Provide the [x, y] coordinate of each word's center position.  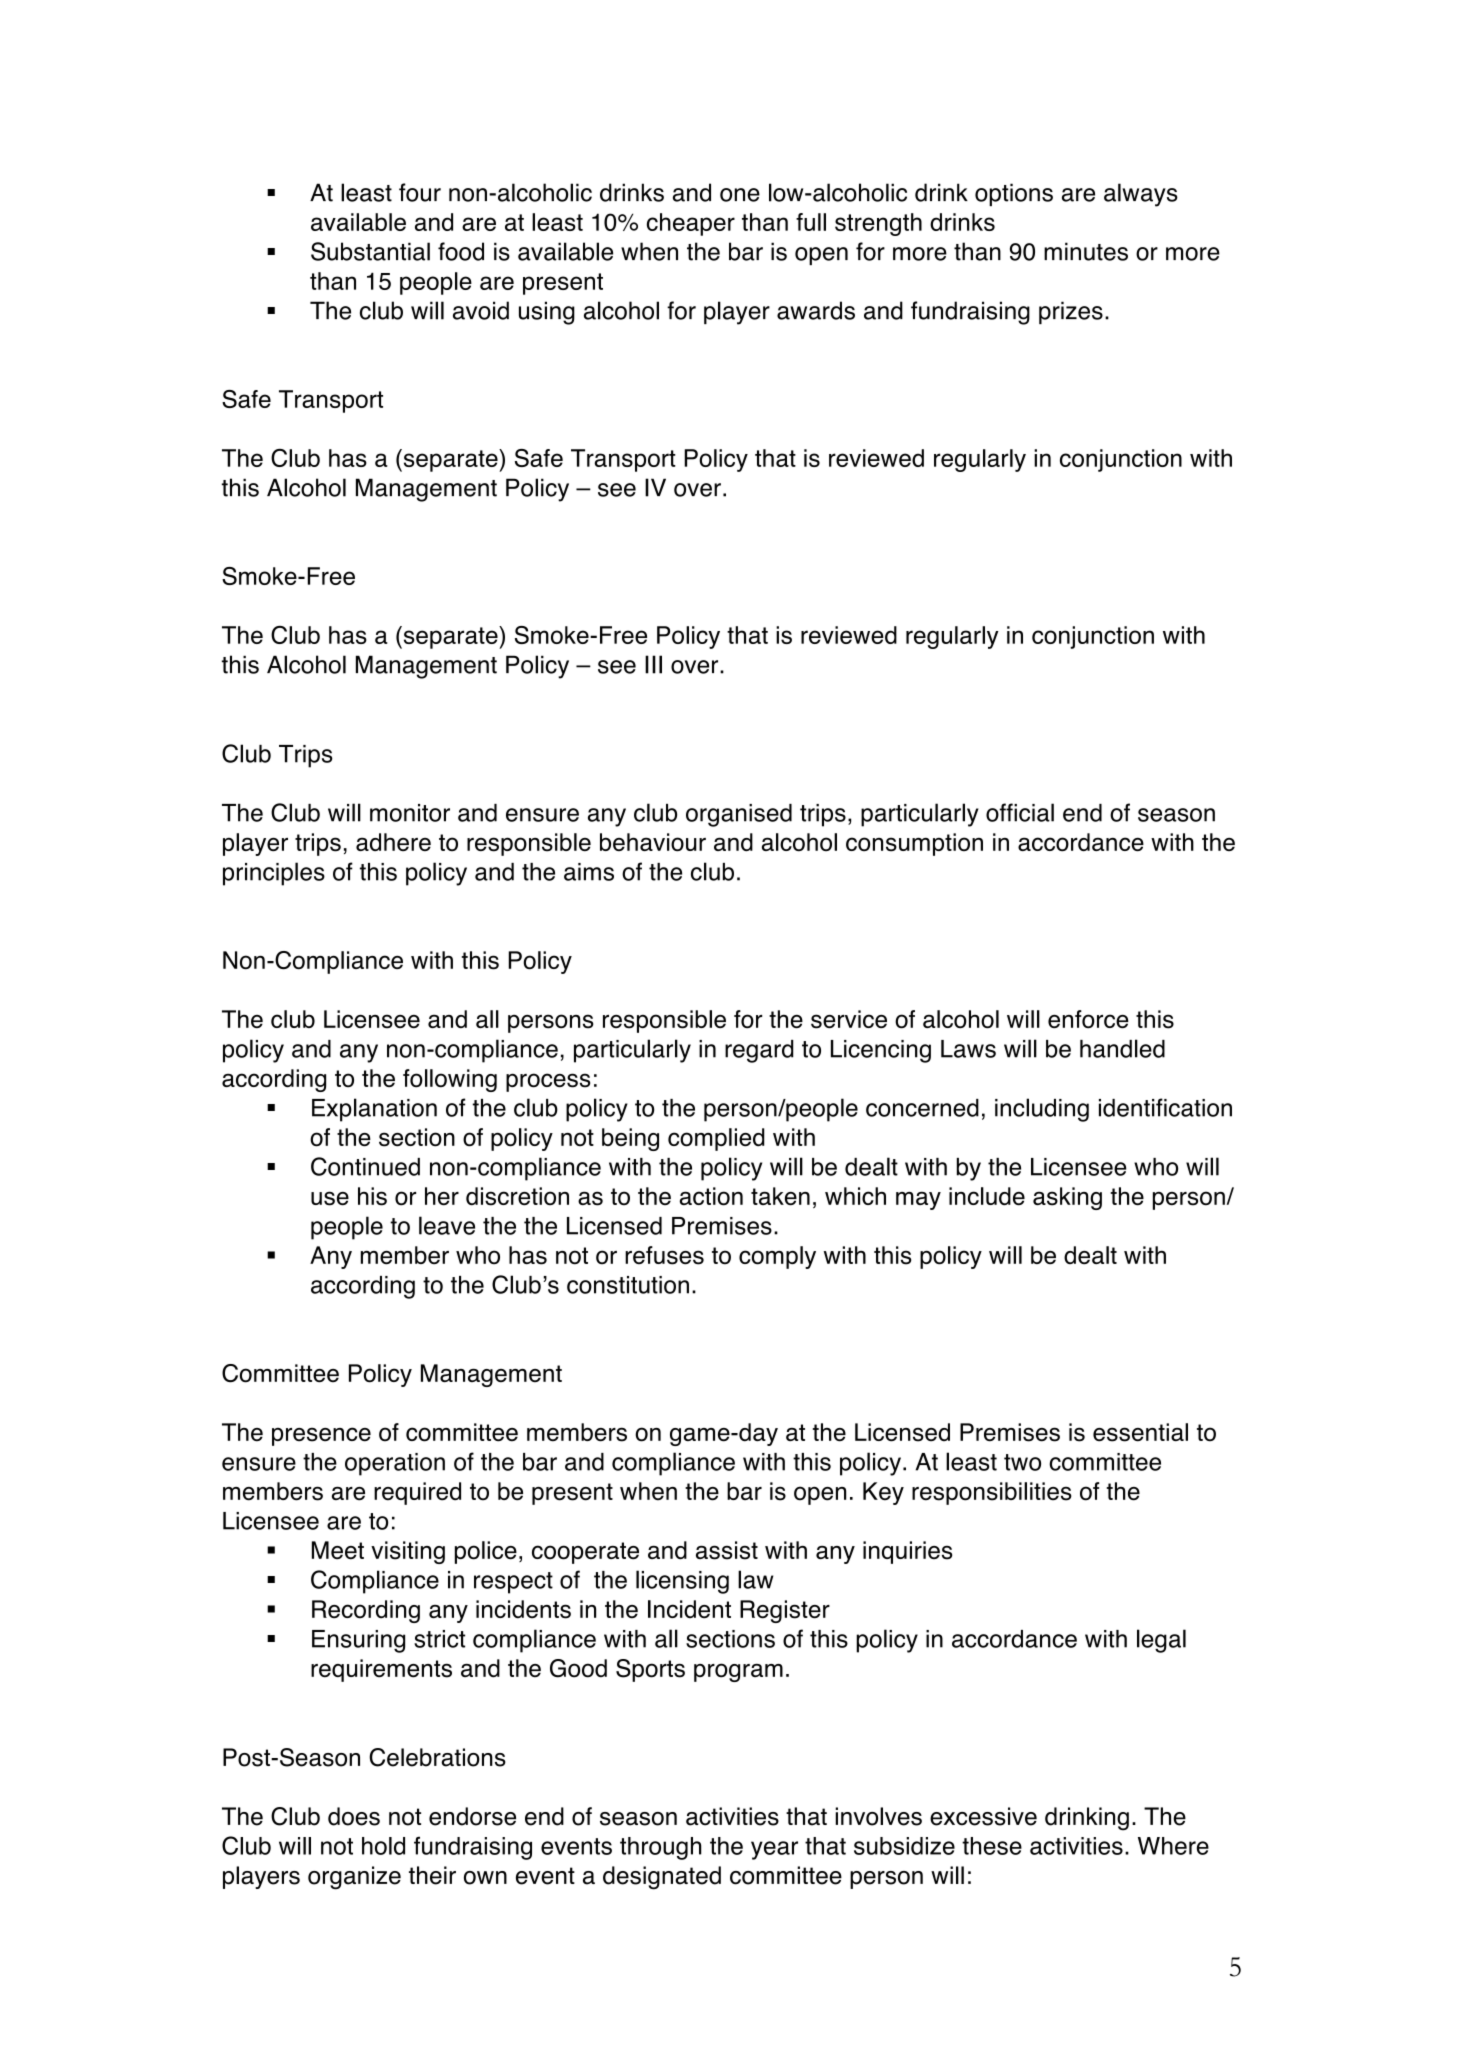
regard [759, 1051]
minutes [1086, 251]
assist [727, 1550]
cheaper [691, 224]
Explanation [374, 1110]
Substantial [370, 251]
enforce [1088, 1019]
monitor [410, 813]
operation [395, 1464]
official [1020, 812]
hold [383, 1846]
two [1022, 1462]
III [653, 664]
